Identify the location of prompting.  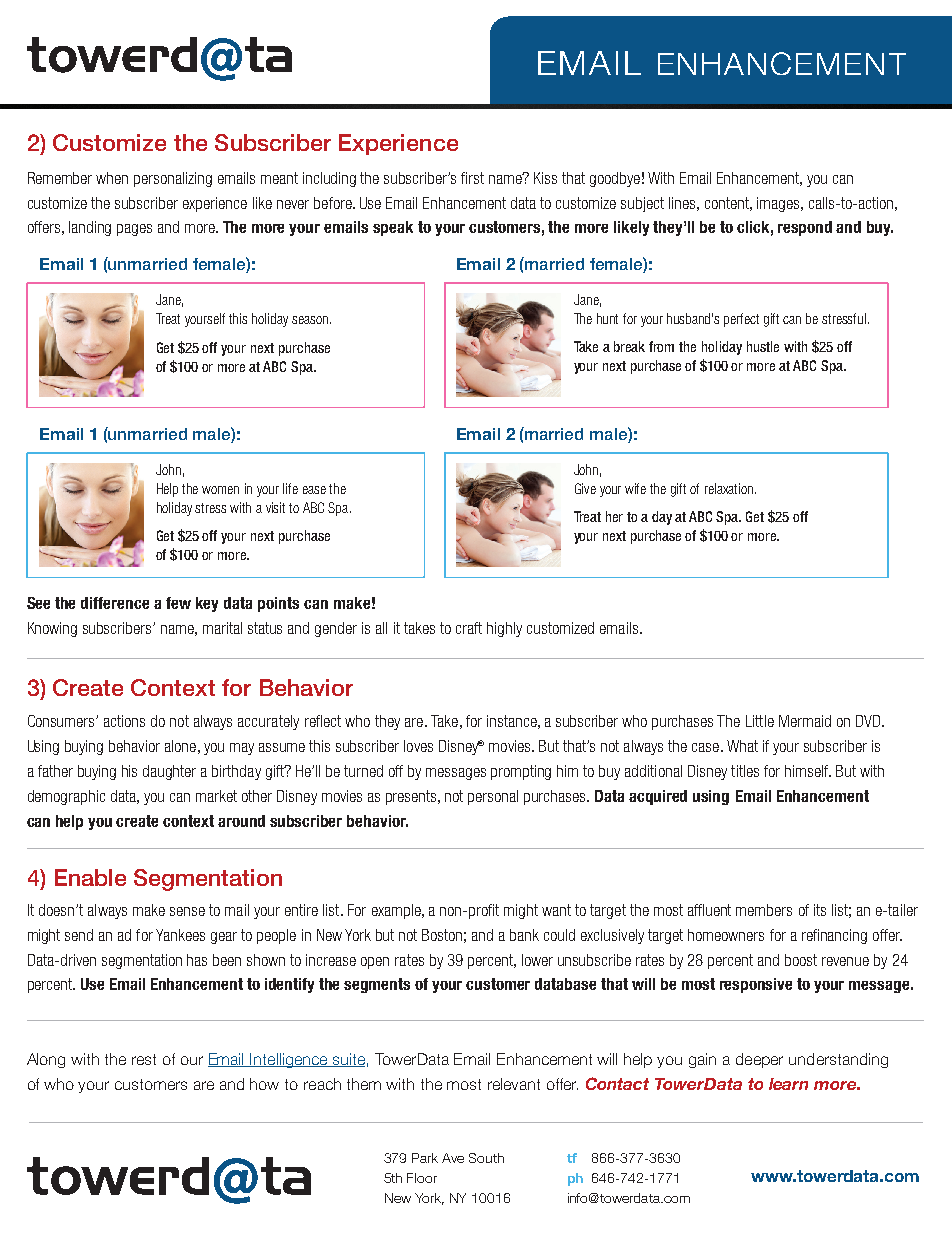
(521, 772).
